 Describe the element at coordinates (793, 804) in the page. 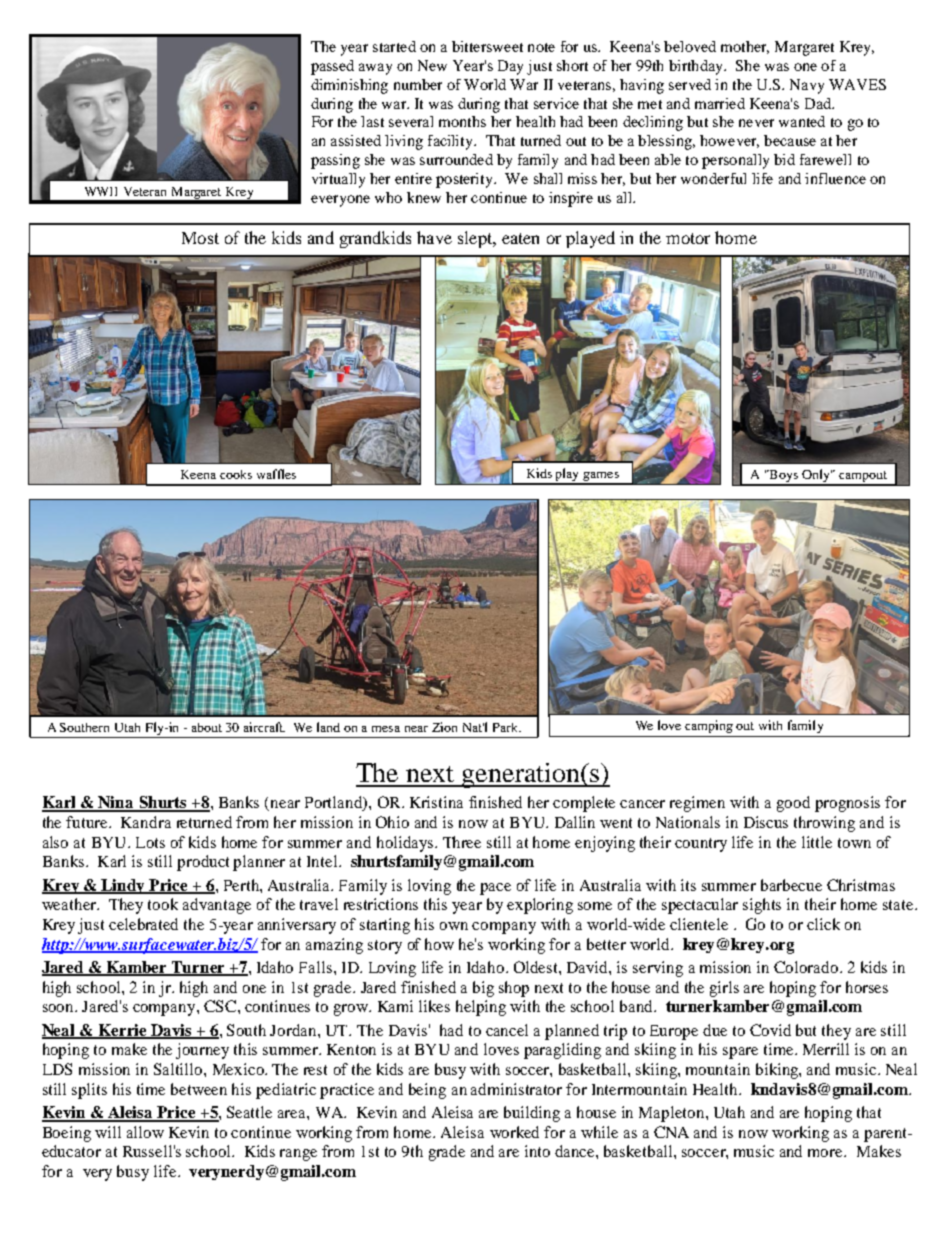

I see `good` at that location.
